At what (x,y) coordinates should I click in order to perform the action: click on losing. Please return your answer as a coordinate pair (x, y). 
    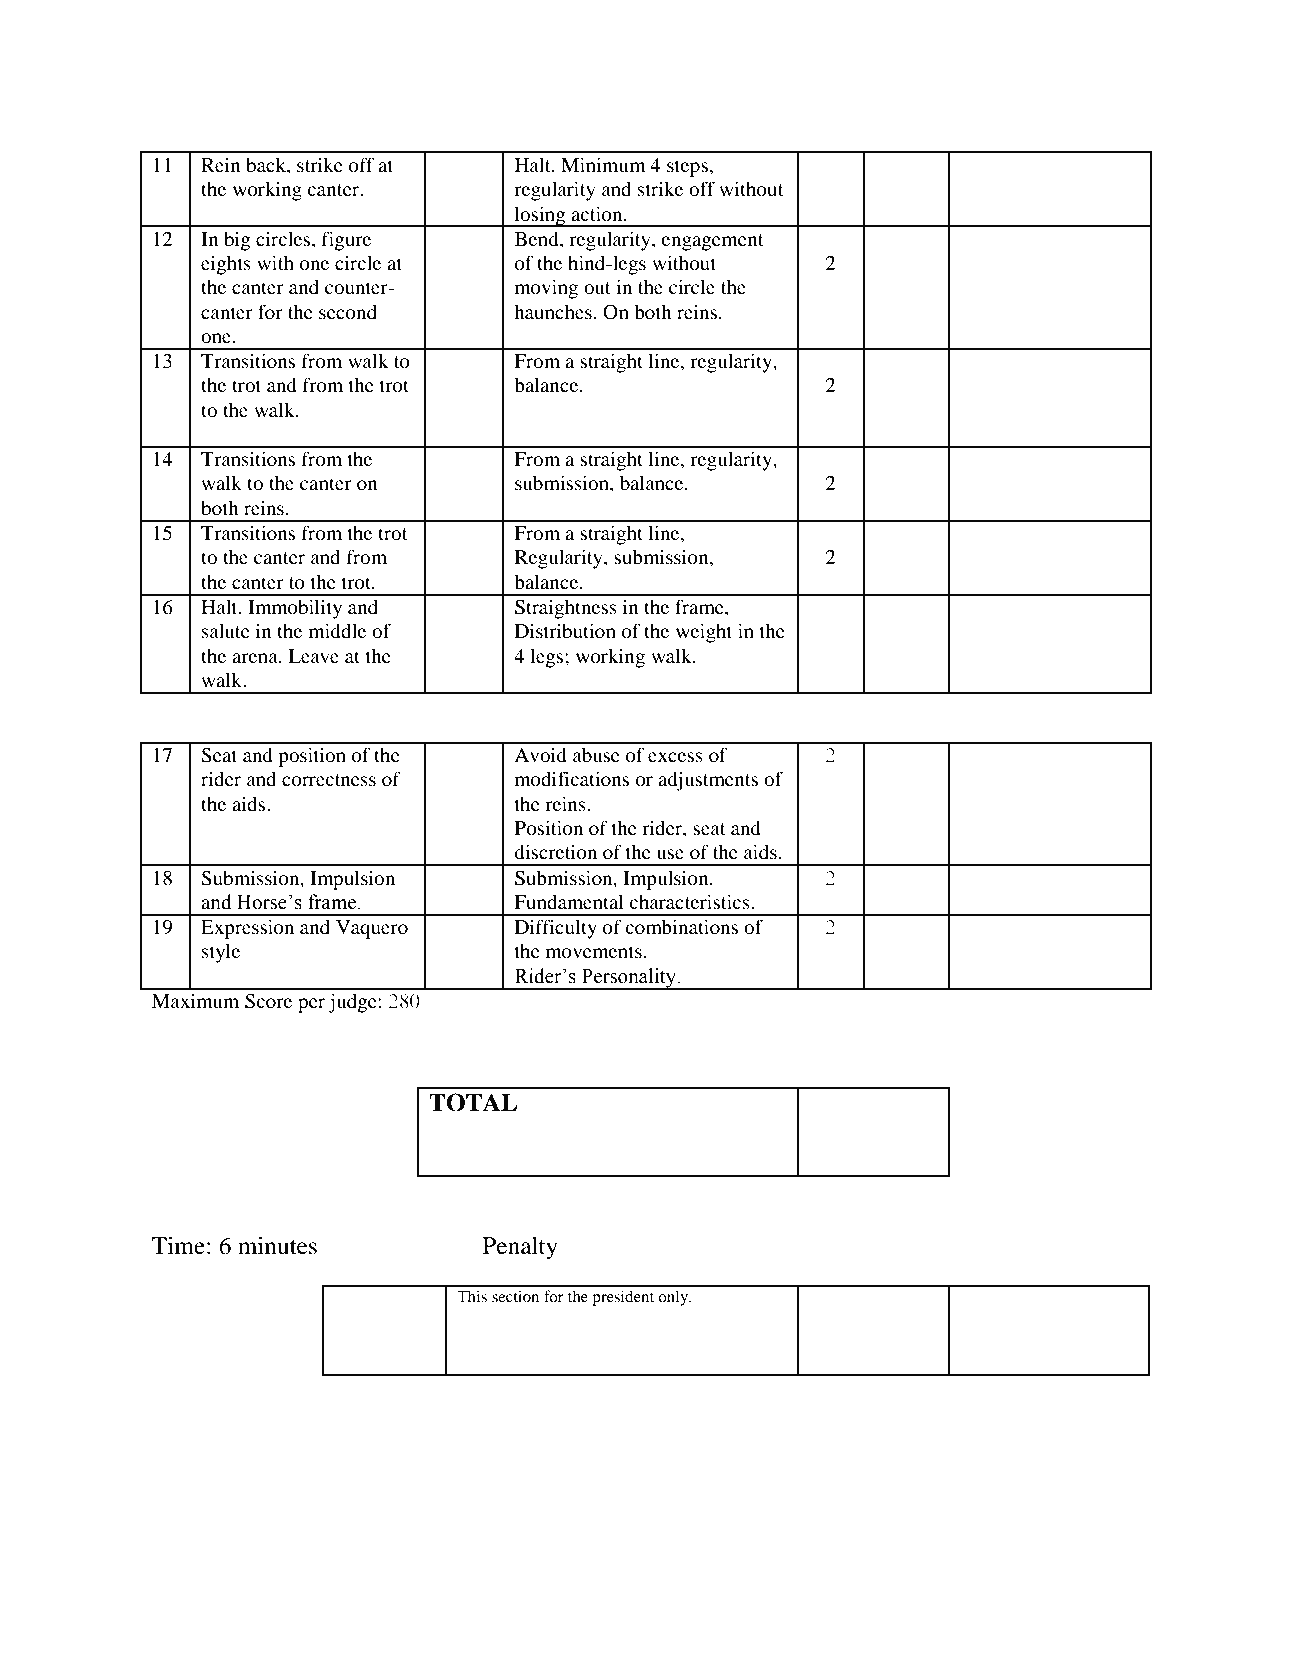
    Looking at the image, I should click on (540, 216).
